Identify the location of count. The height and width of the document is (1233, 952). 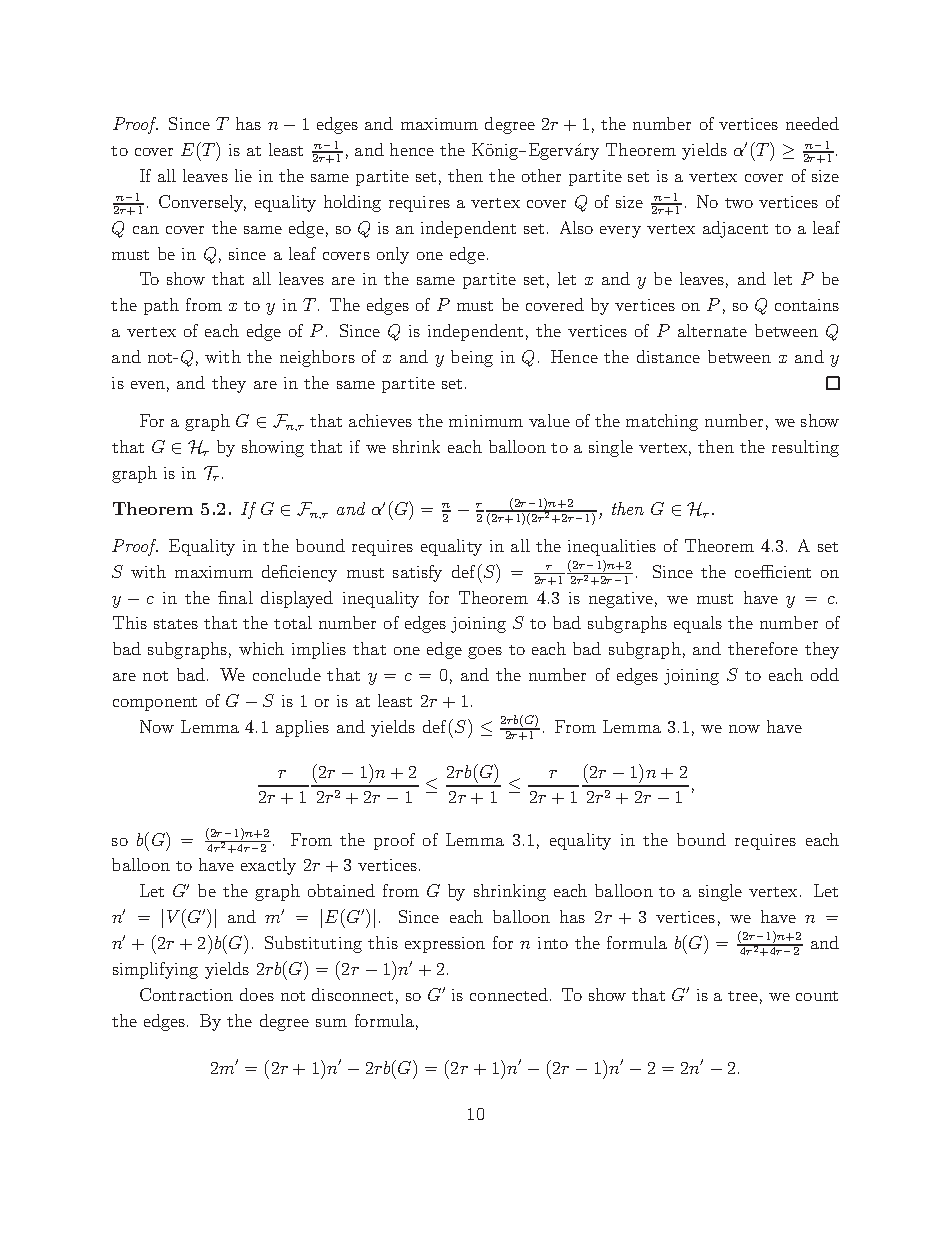
(817, 996).
